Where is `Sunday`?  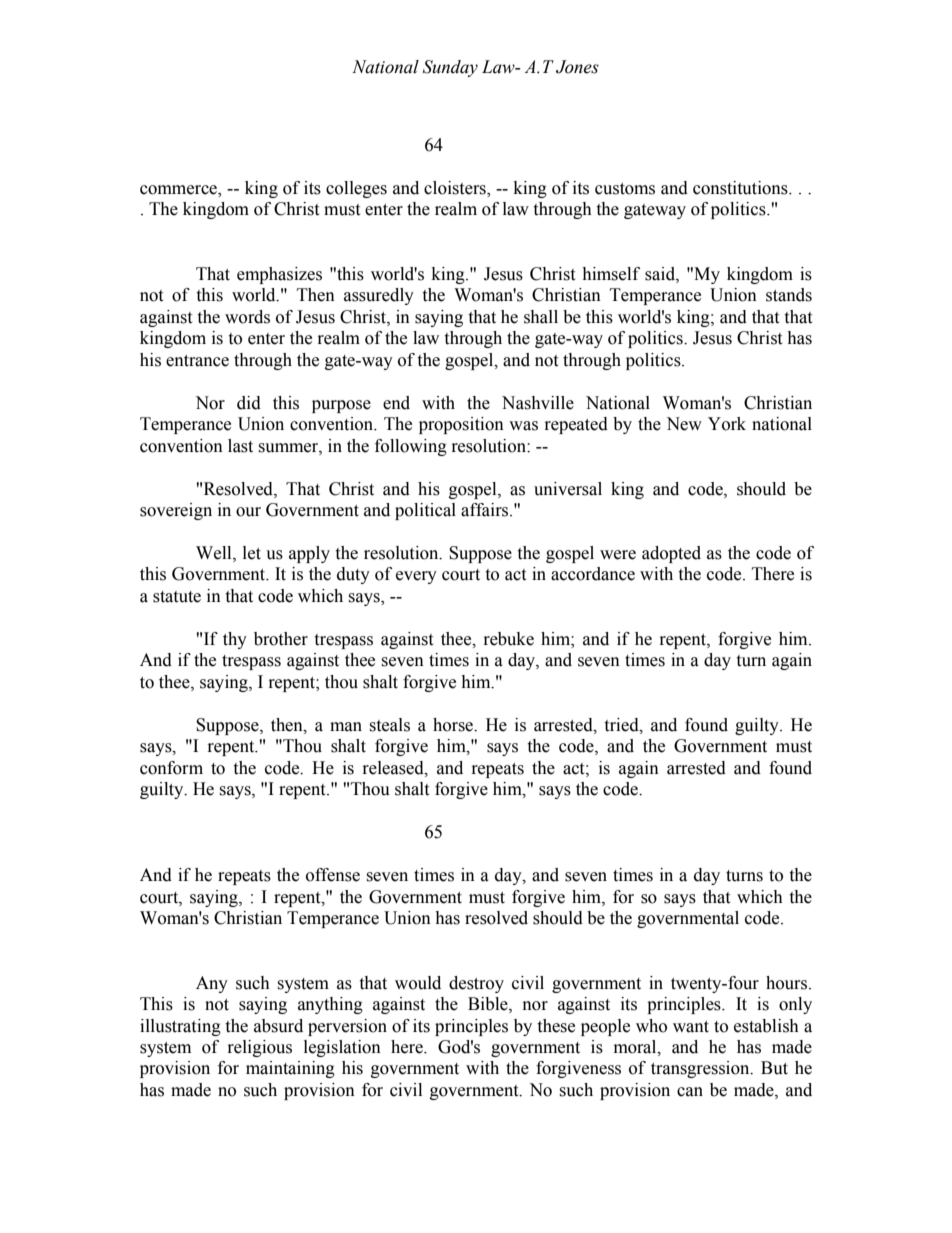
Sunday is located at coordinates (450, 68).
